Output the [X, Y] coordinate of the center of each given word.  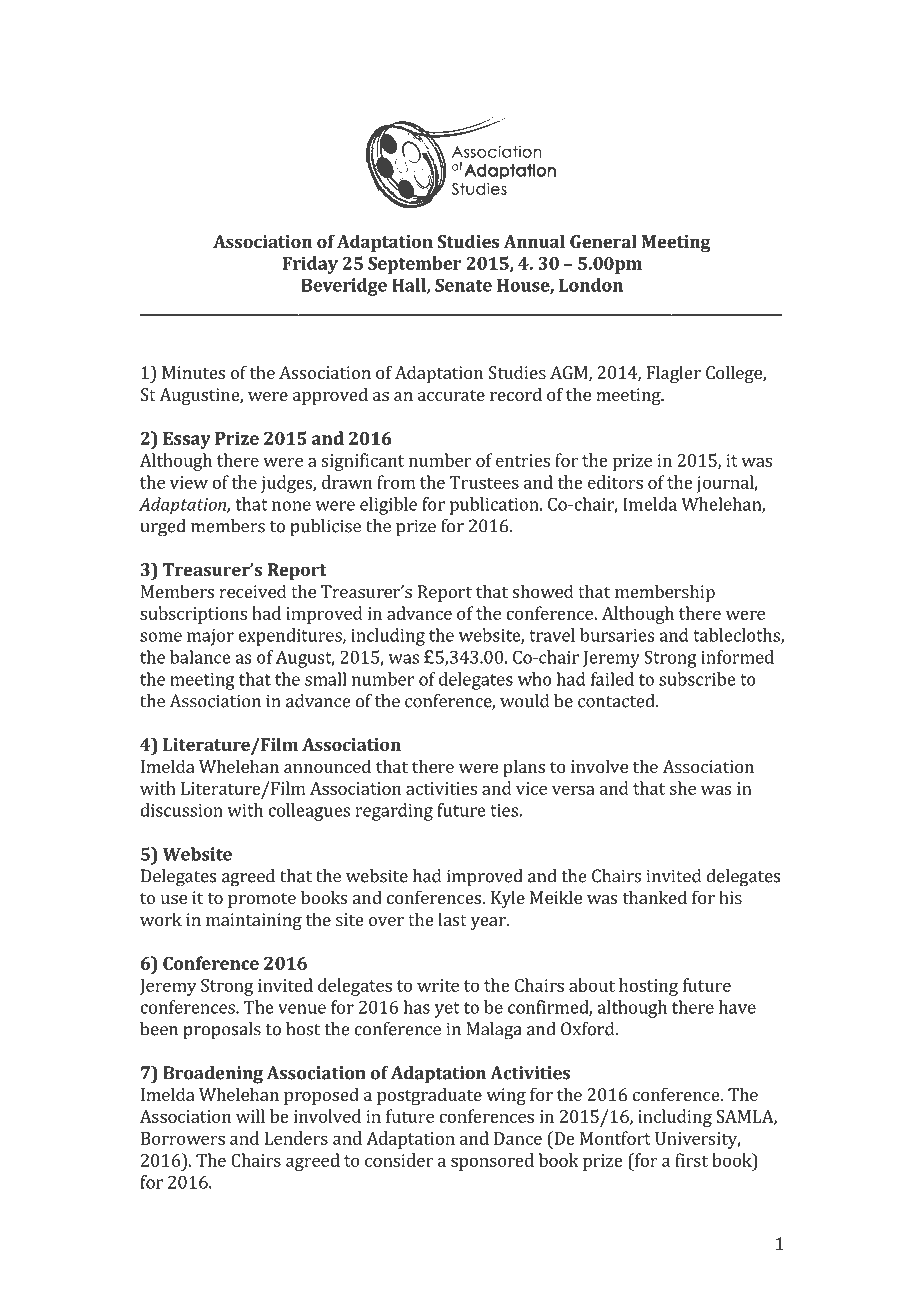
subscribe [697, 679]
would [524, 701]
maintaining [254, 921]
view [189, 482]
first [691, 1160]
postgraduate [429, 1096]
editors [615, 482]
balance [200, 657]
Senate [463, 285]
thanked [654, 897]
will [250, 1116]
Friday [310, 265]
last [452, 919]
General [603, 241]
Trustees [484, 482]
